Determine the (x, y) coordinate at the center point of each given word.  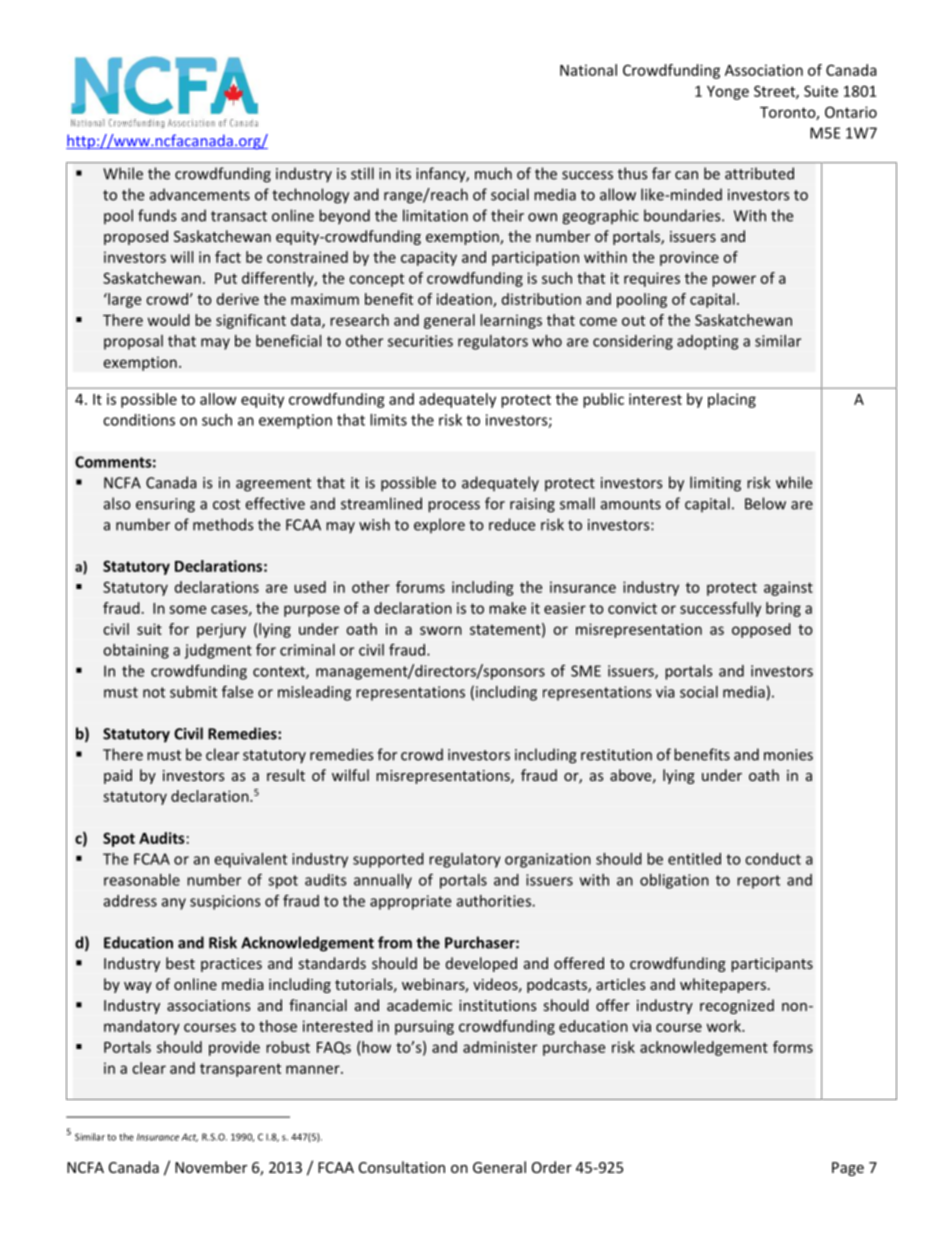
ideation (465, 300)
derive (238, 299)
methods (223, 524)
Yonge (728, 93)
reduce (512, 524)
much (493, 173)
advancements (200, 194)
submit (193, 692)
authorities (495, 901)
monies (788, 755)
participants (772, 965)
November (211, 1167)
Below (765, 503)
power (734, 281)
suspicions (225, 902)
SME (586, 671)
